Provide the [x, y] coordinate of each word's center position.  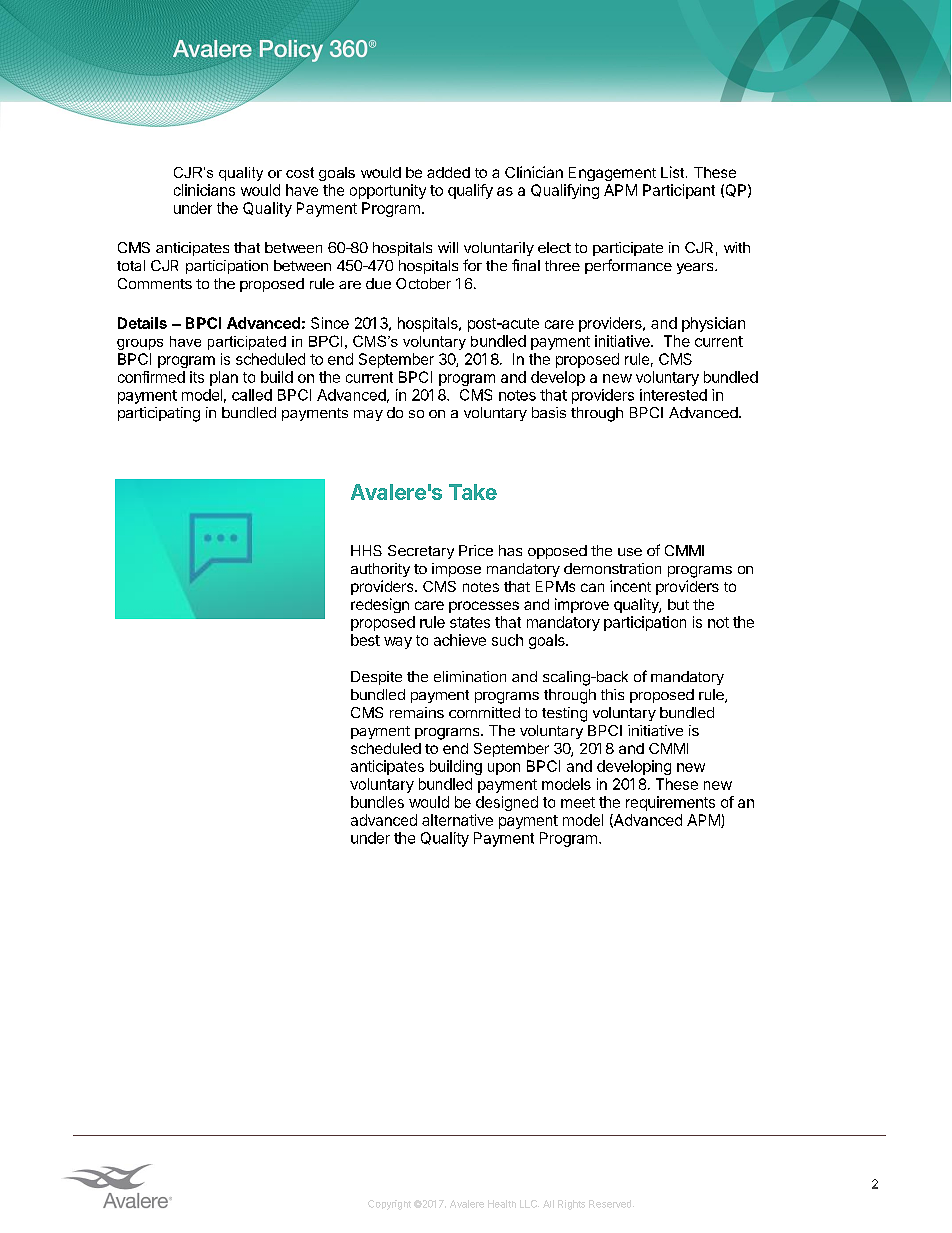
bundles [377, 802]
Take [473, 492]
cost [300, 172]
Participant [679, 191]
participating [159, 414]
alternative [457, 820]
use [630, 552]
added [448, 172]
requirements [670, 803]
